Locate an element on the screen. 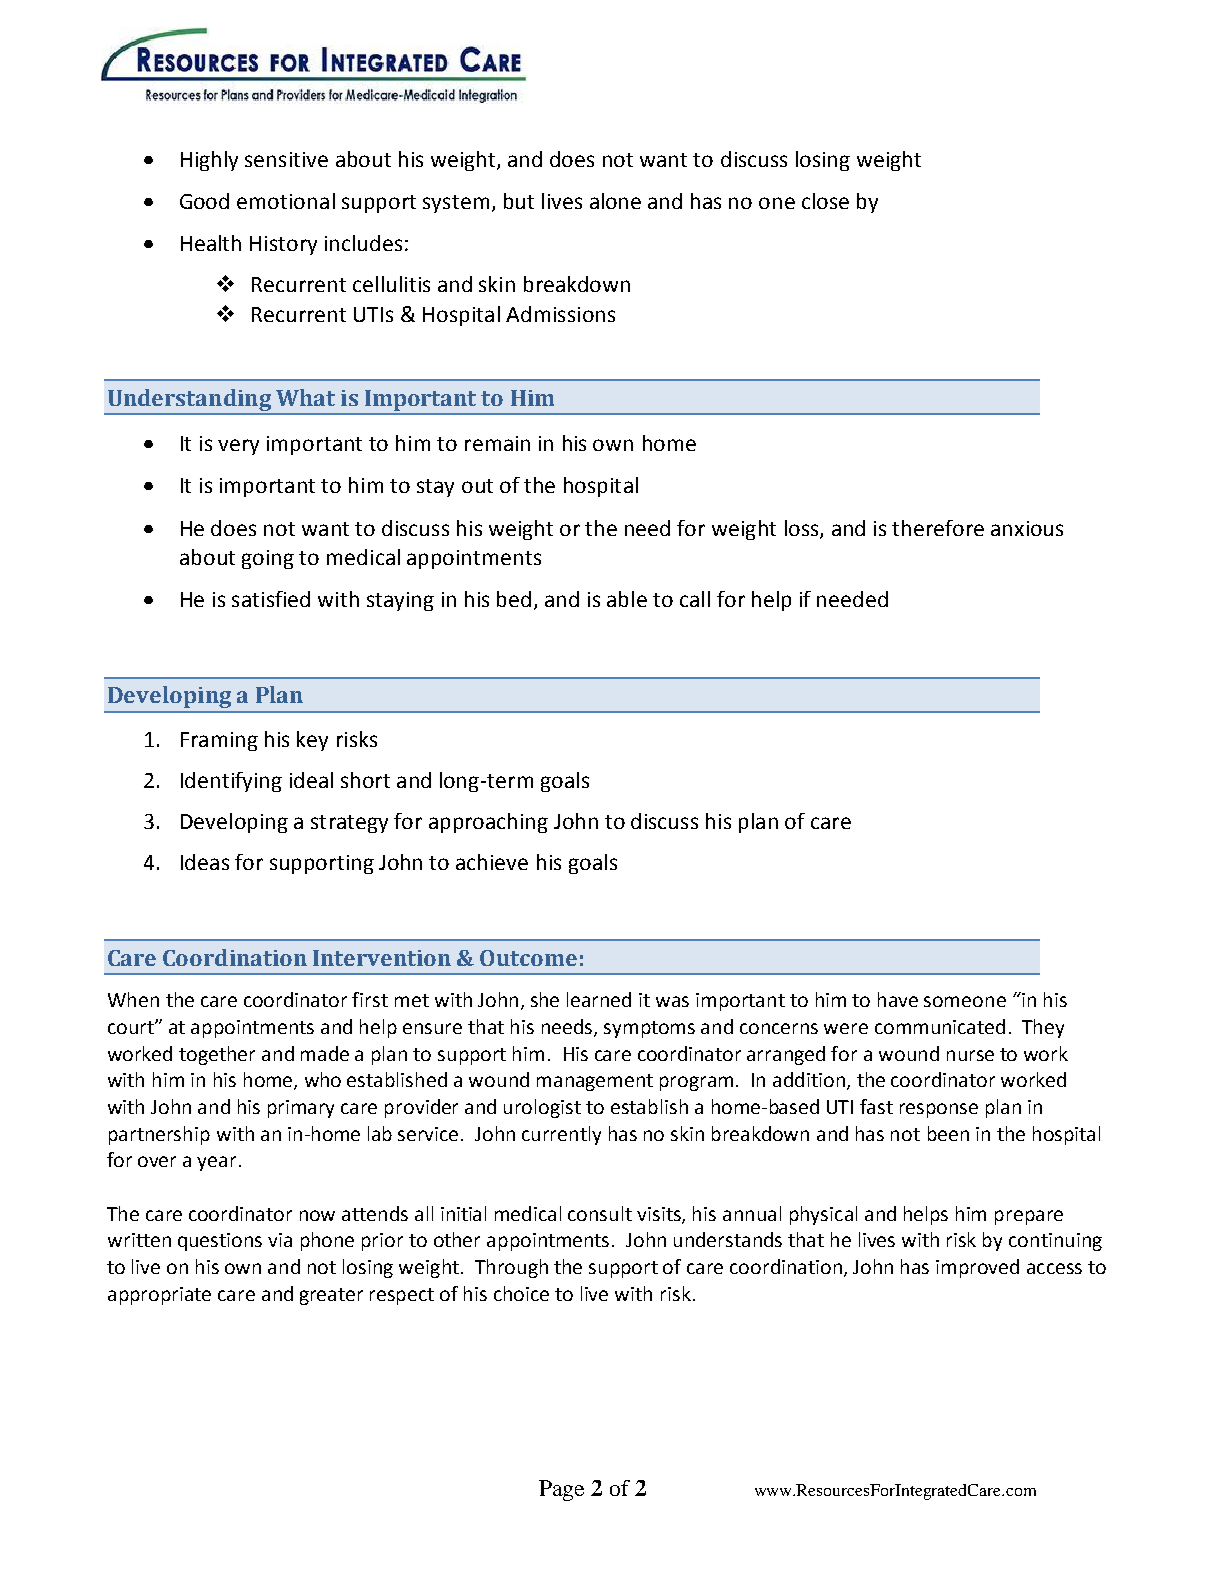 Image resolution: width=1216 pixels, height=1573 pixels. remain is located at coordinates (497, 443).
